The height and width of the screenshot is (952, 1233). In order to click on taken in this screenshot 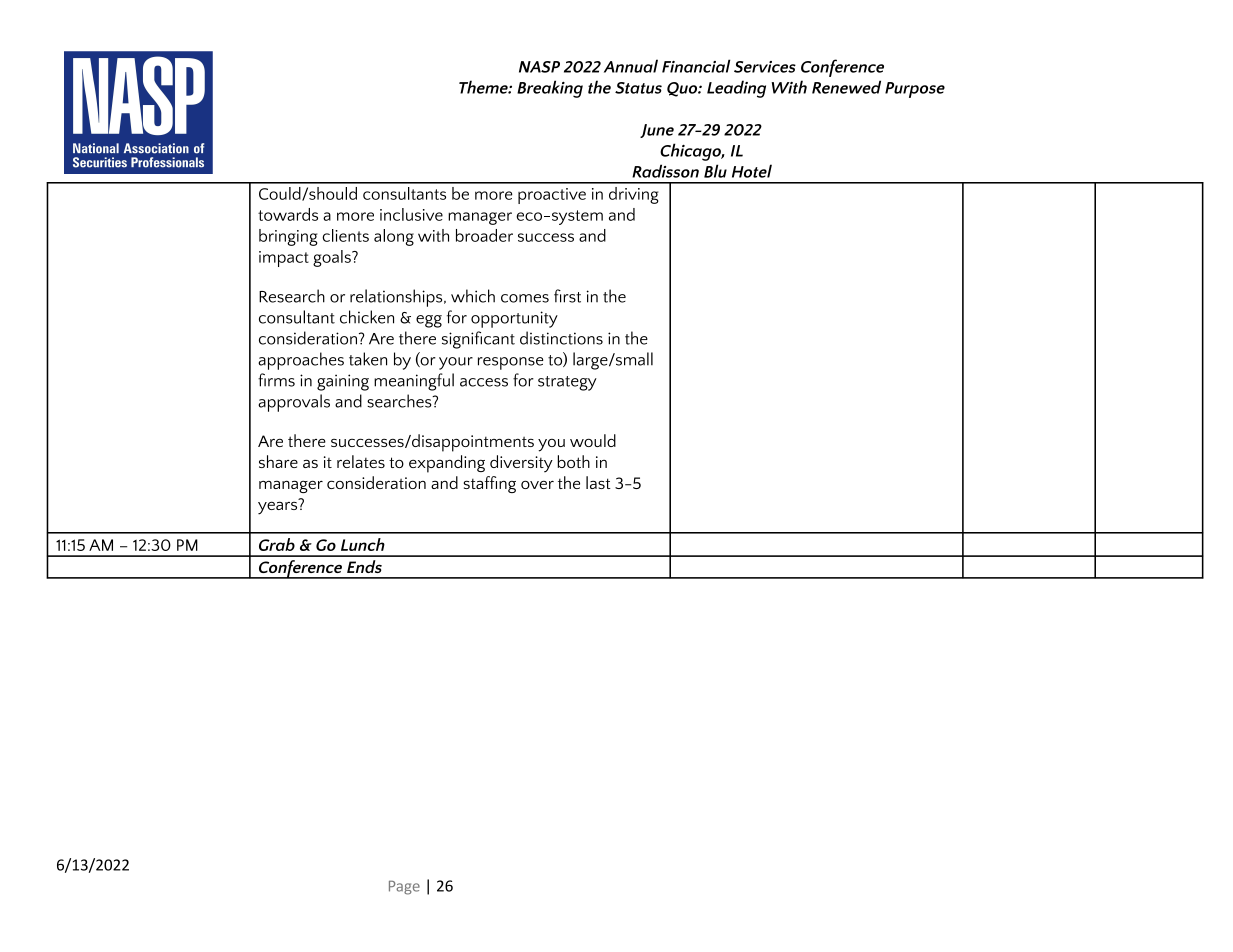, I will do `click(368, 359)`.
